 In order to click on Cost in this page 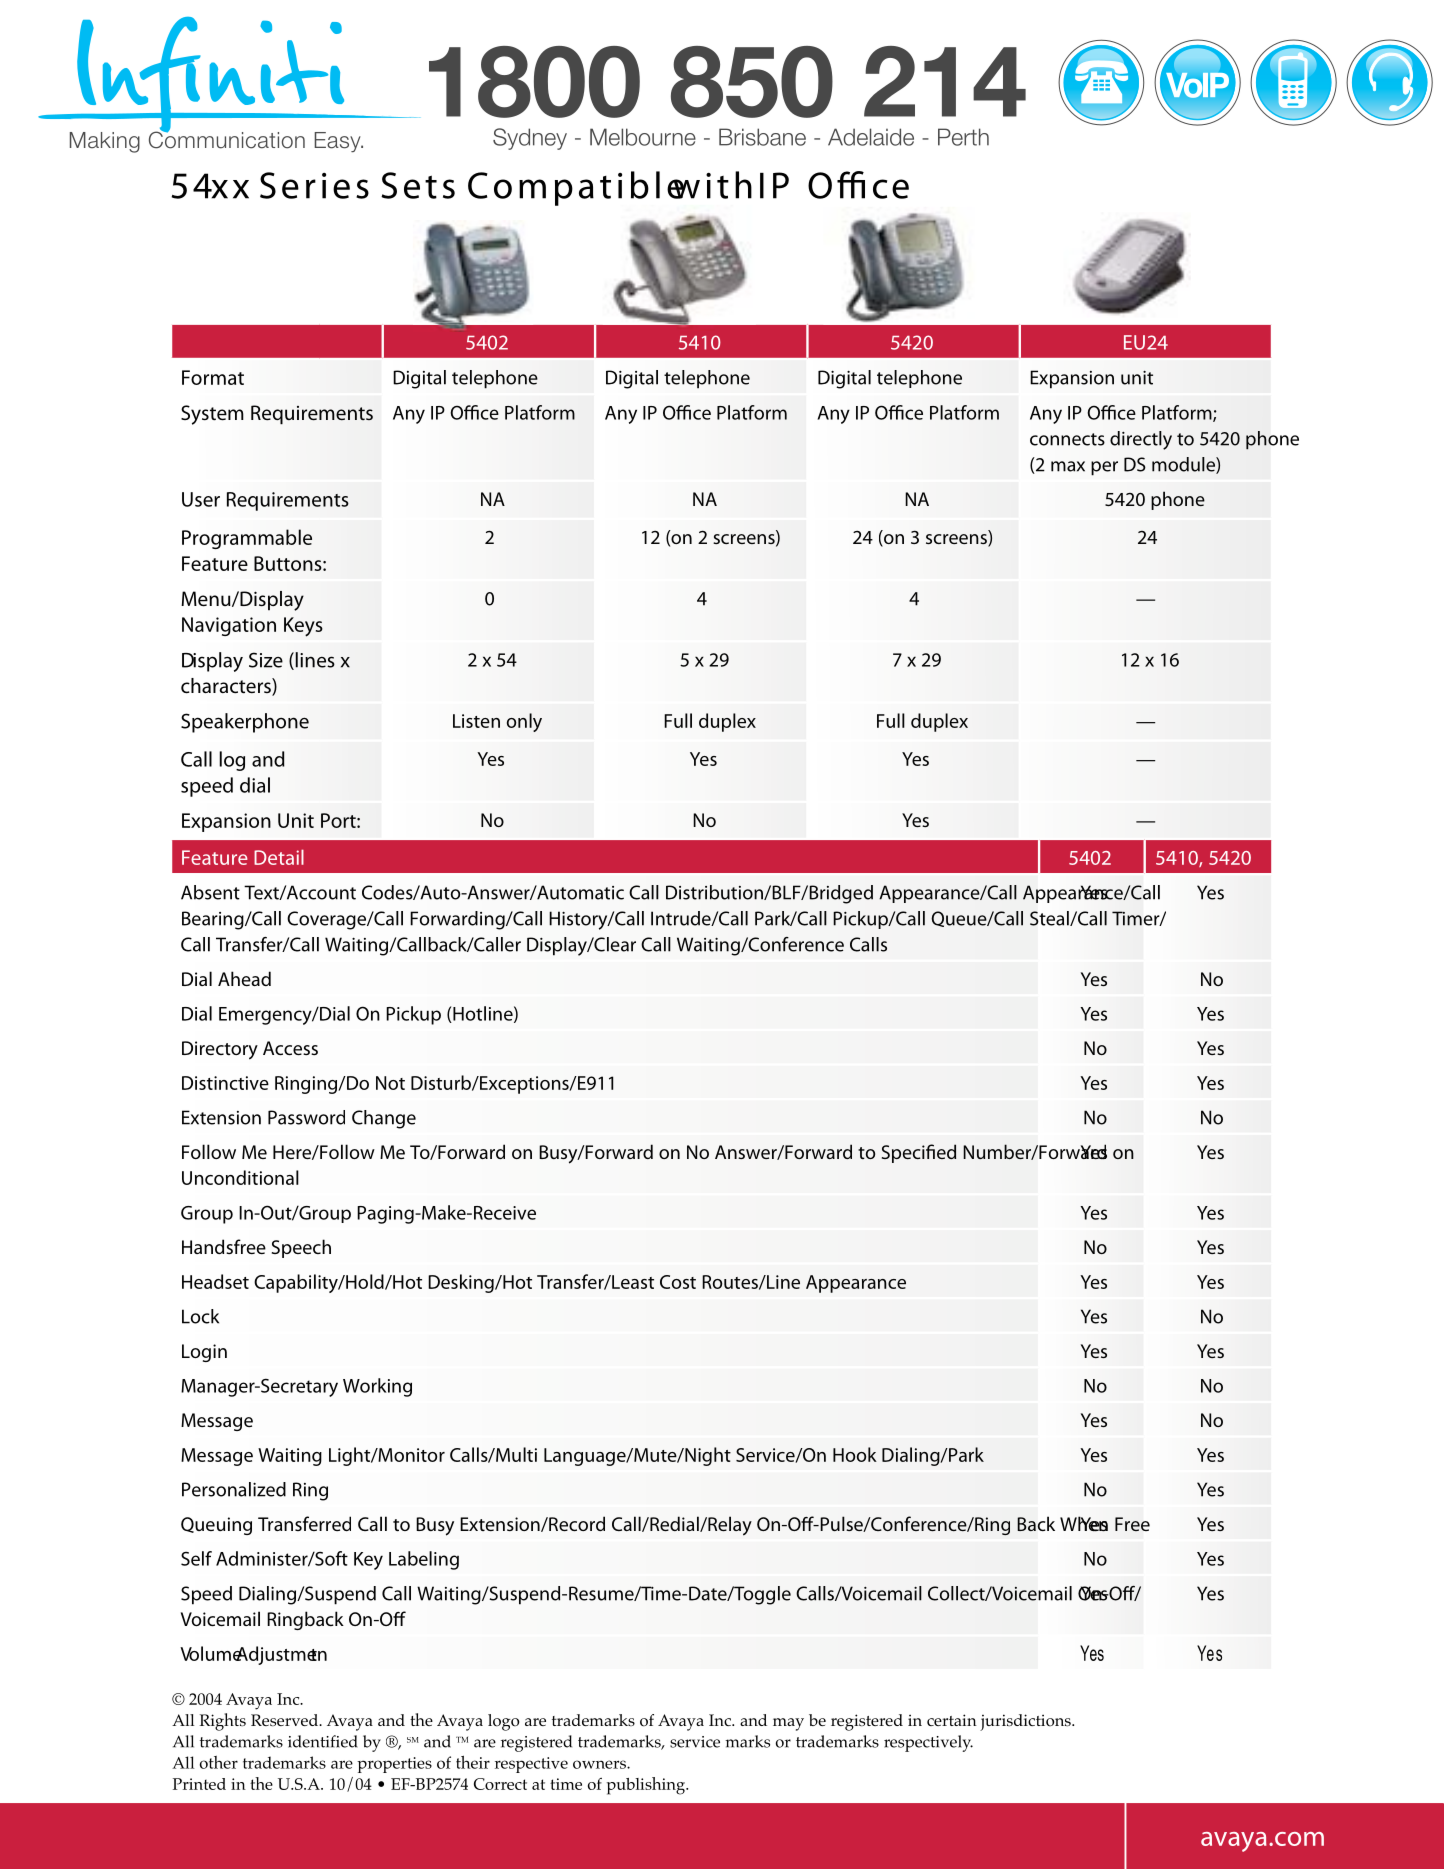, I will do `click(678, 1282)`.
